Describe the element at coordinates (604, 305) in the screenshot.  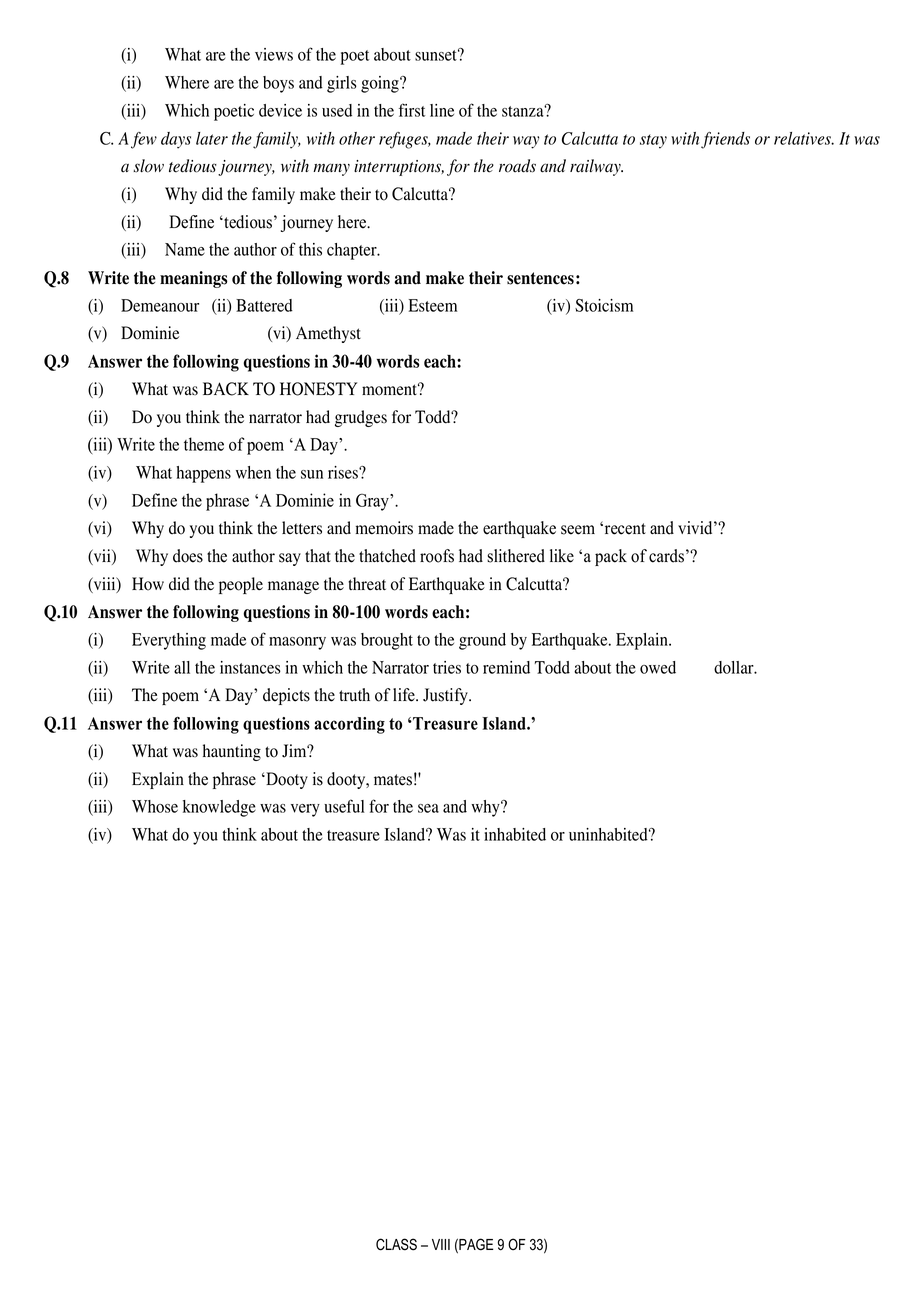
I see `Stoicism` at that location.
